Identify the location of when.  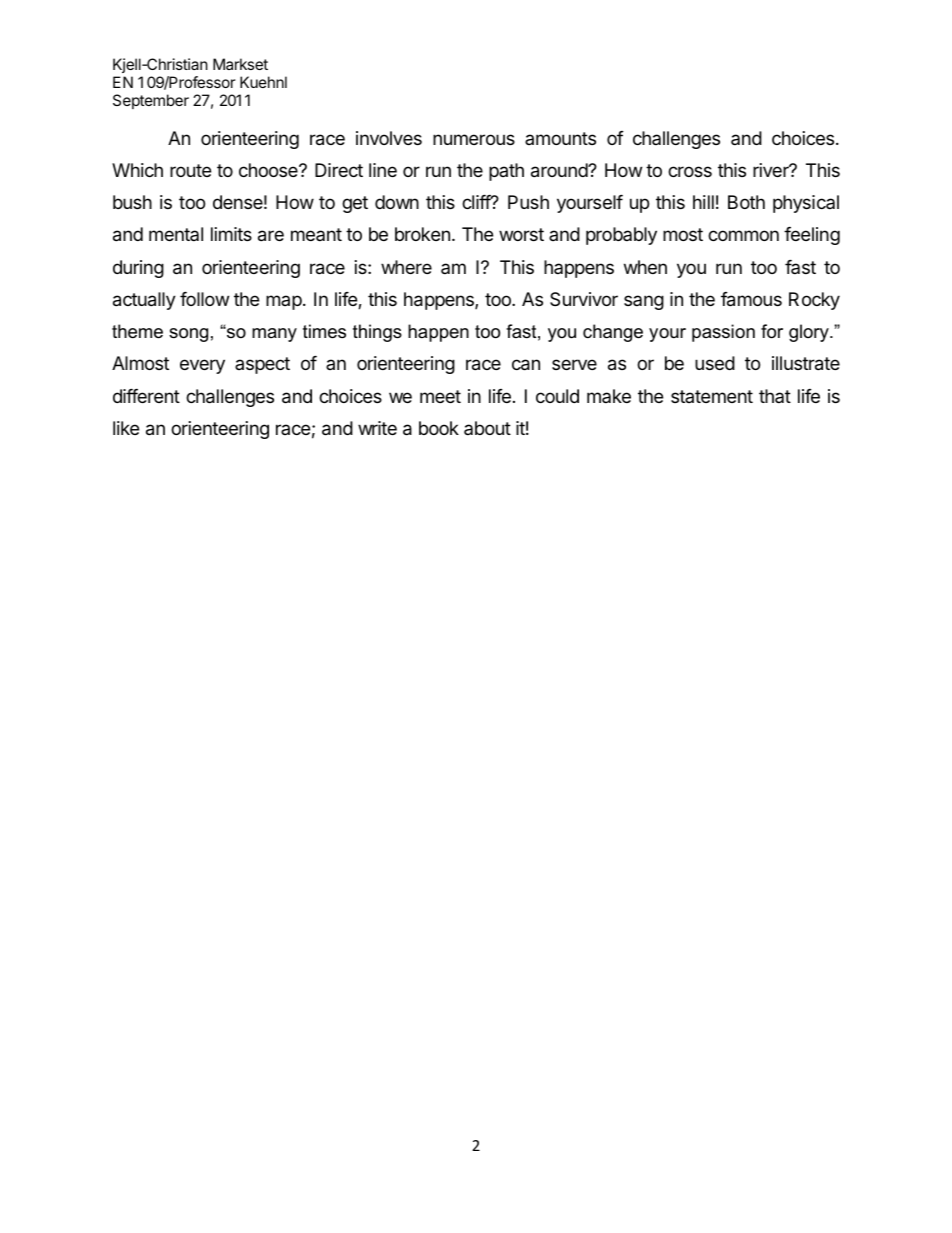
(645, 267).
